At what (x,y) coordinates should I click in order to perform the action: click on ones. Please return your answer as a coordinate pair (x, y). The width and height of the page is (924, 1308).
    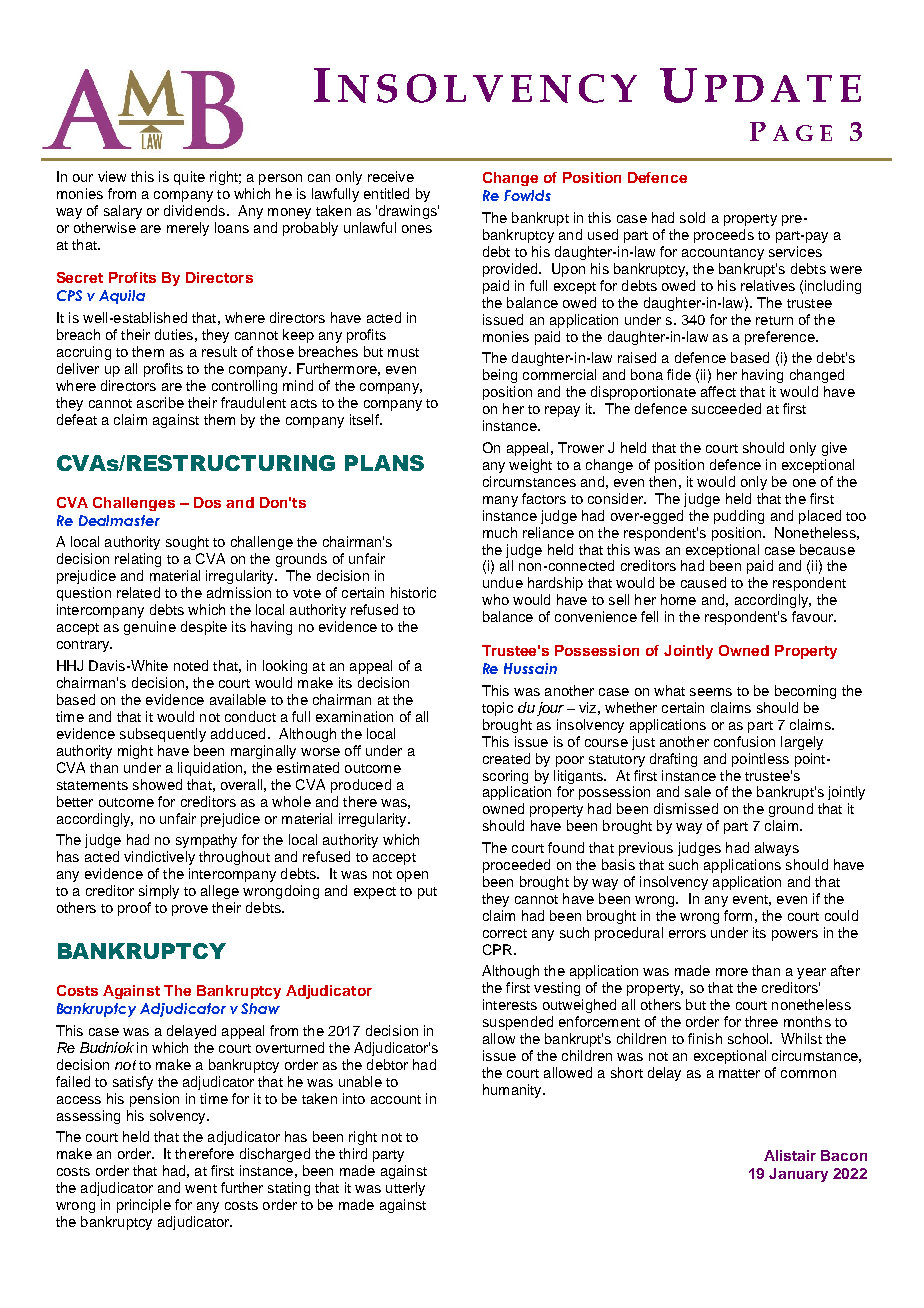
    Looking at the image, I should click on (417, 229).
